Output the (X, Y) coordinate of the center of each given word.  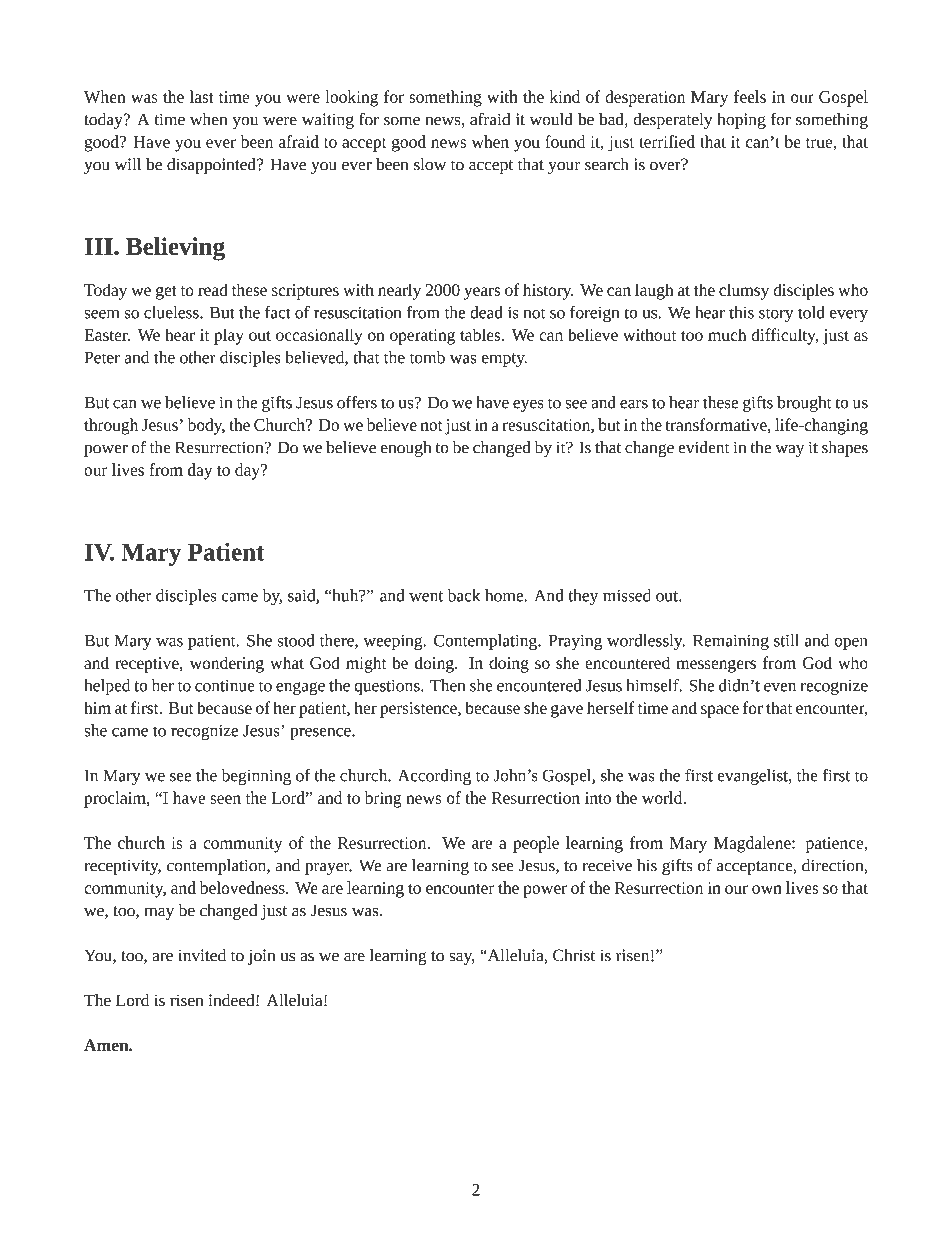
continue (225, 686)
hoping (741, 121)
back (464, 595)
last (202, 96)
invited (202, 955)
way (790, 451)
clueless (172, 312)
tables (481, 334)
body (206, 426)
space (720, 711)
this (741, 312)
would (551, 119)
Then (447, 685)
